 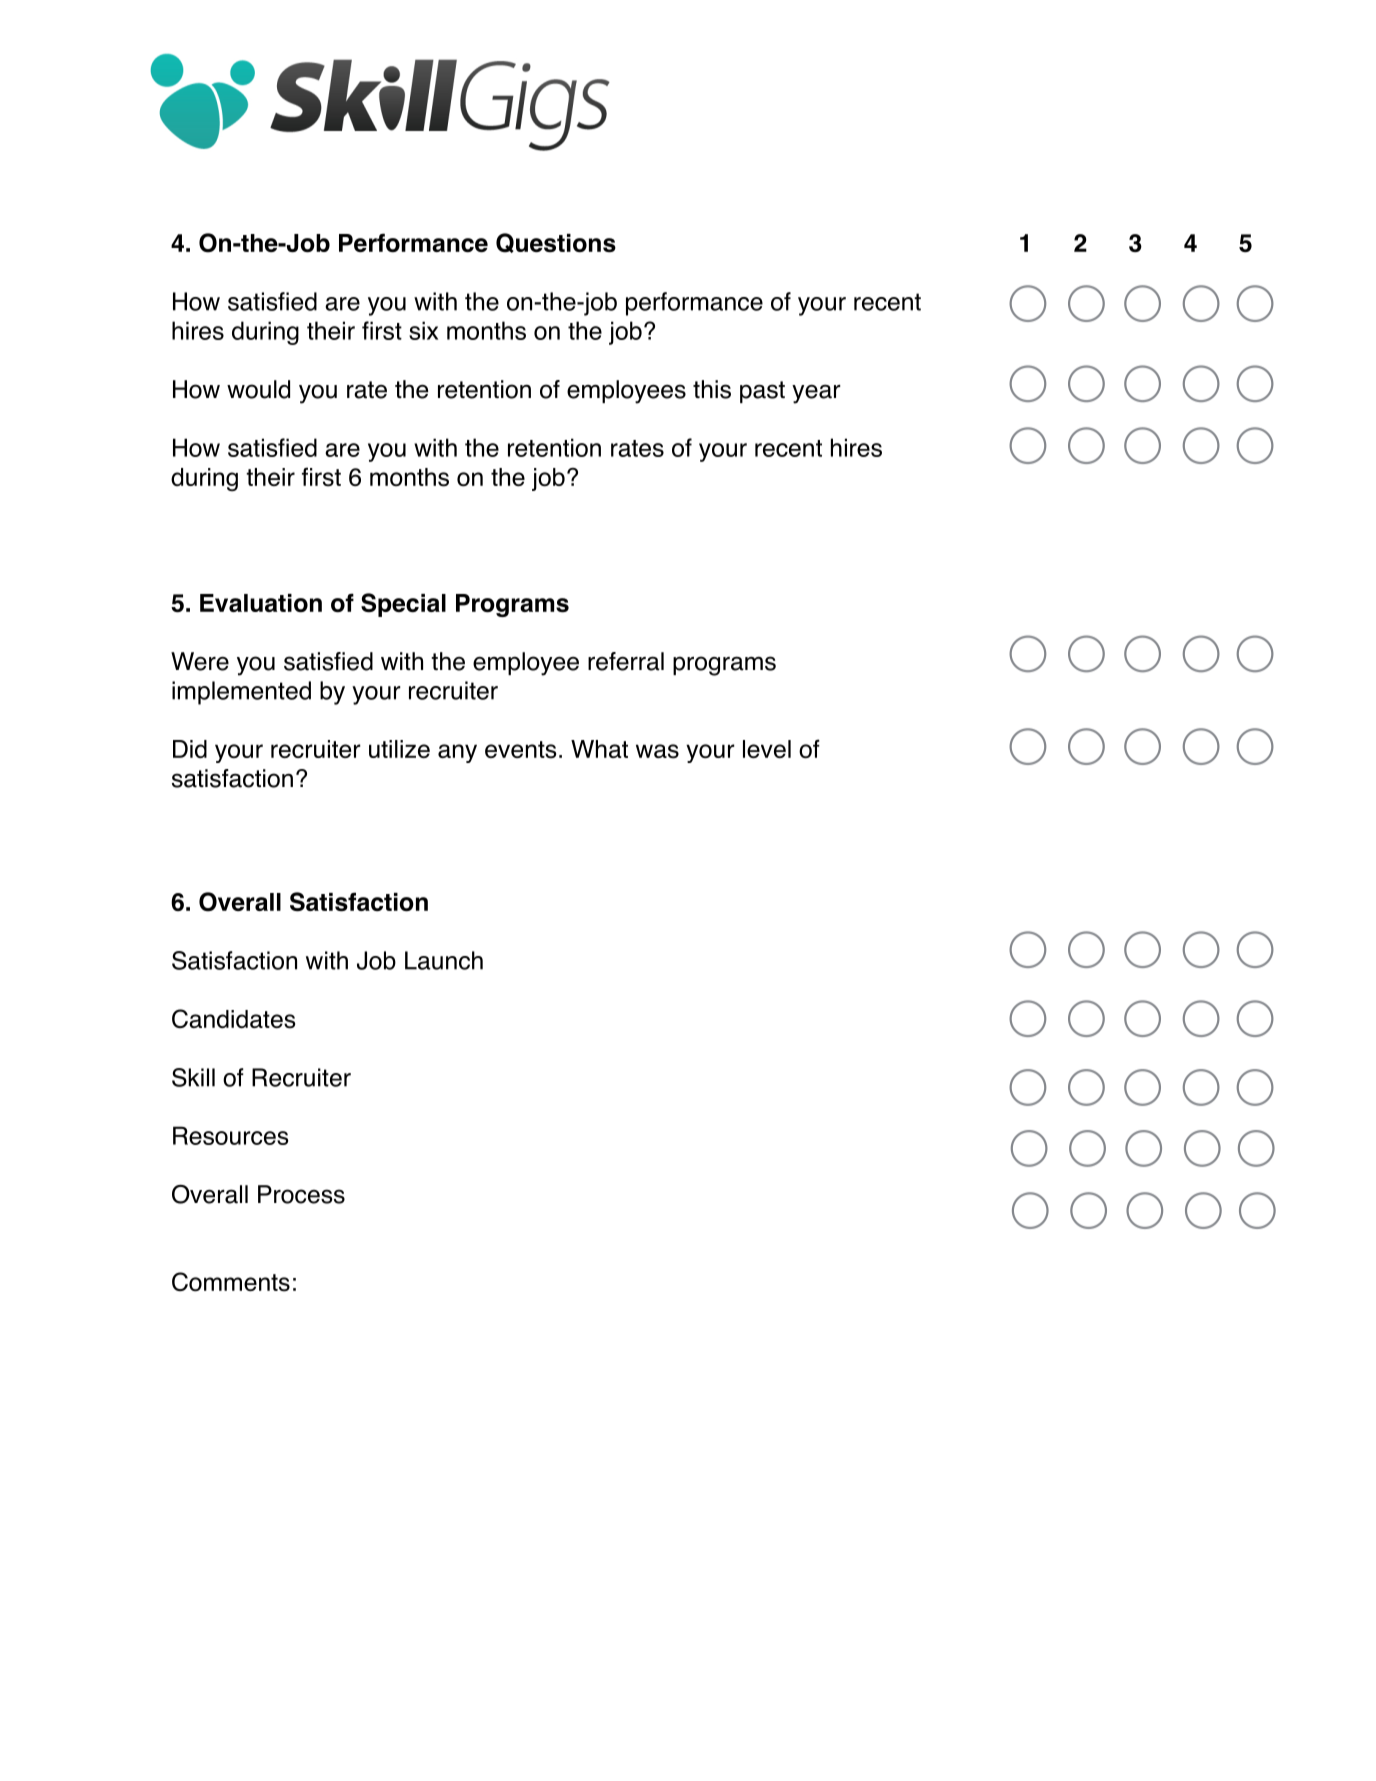 I want to click on past, so click(x=762, y=392).
